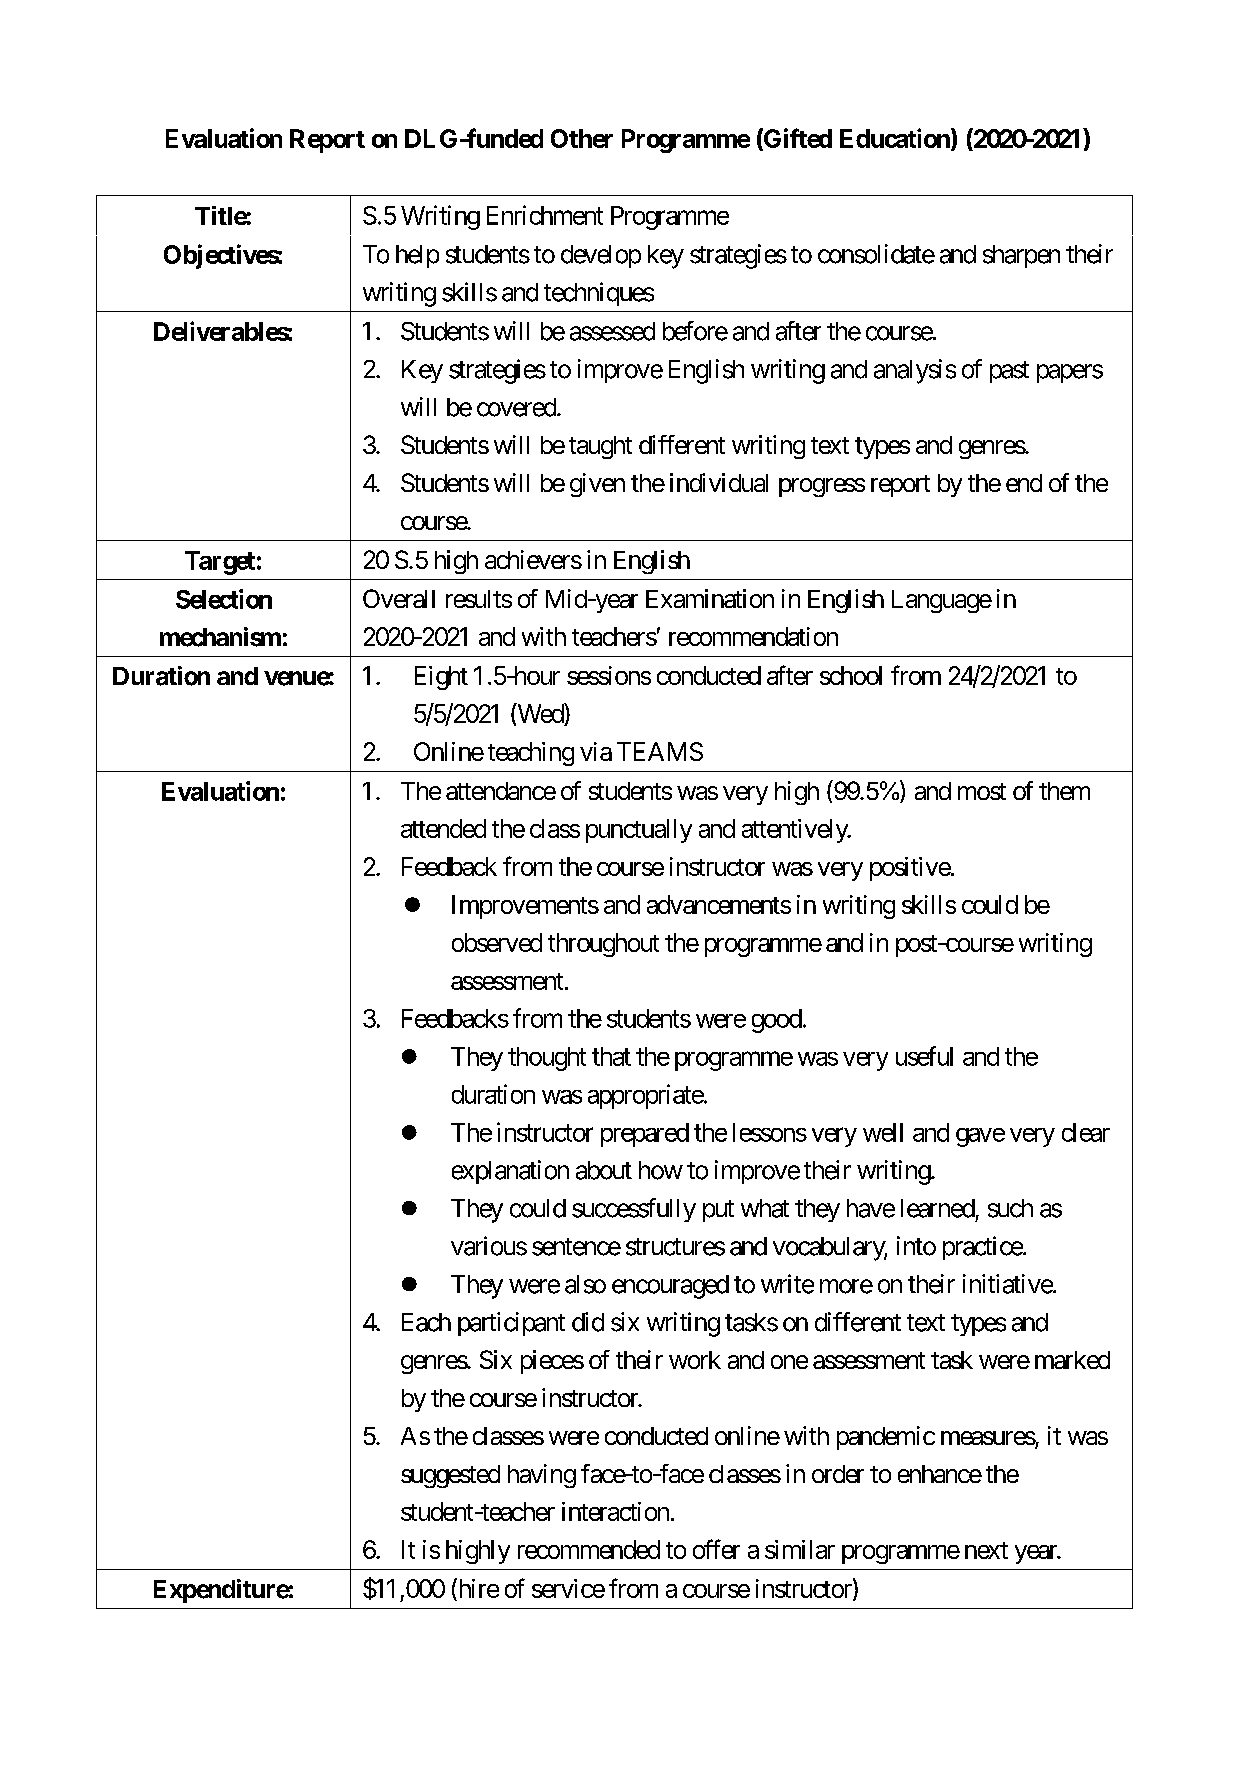  What do you see at coordinates (615, 1511) in the screenshot?
I see `interaction` at bounding box center [615, 1511].
